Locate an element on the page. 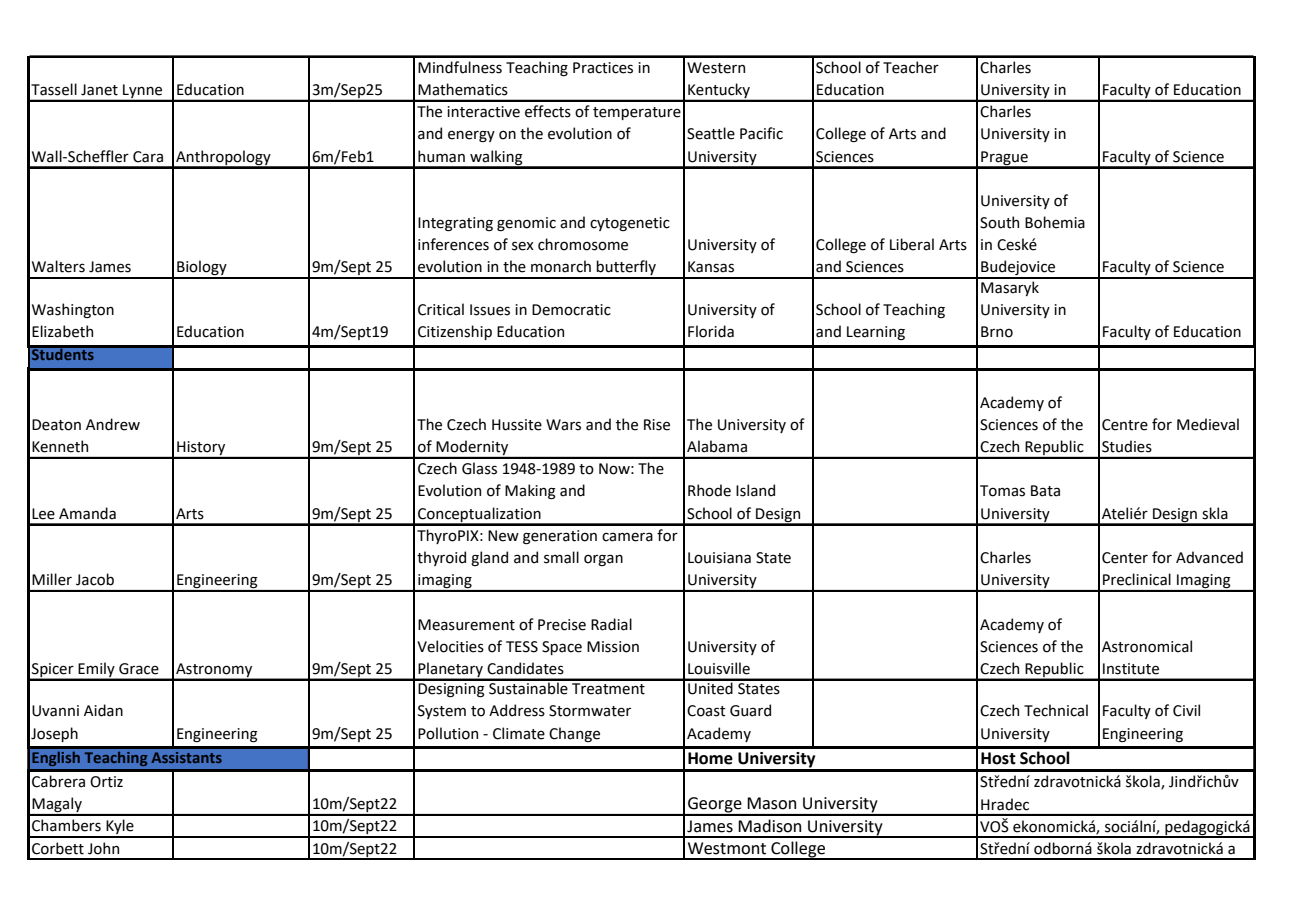 The height and width of the document is (924, 1309). Elizabeth is located at coordinates (62, 331).
